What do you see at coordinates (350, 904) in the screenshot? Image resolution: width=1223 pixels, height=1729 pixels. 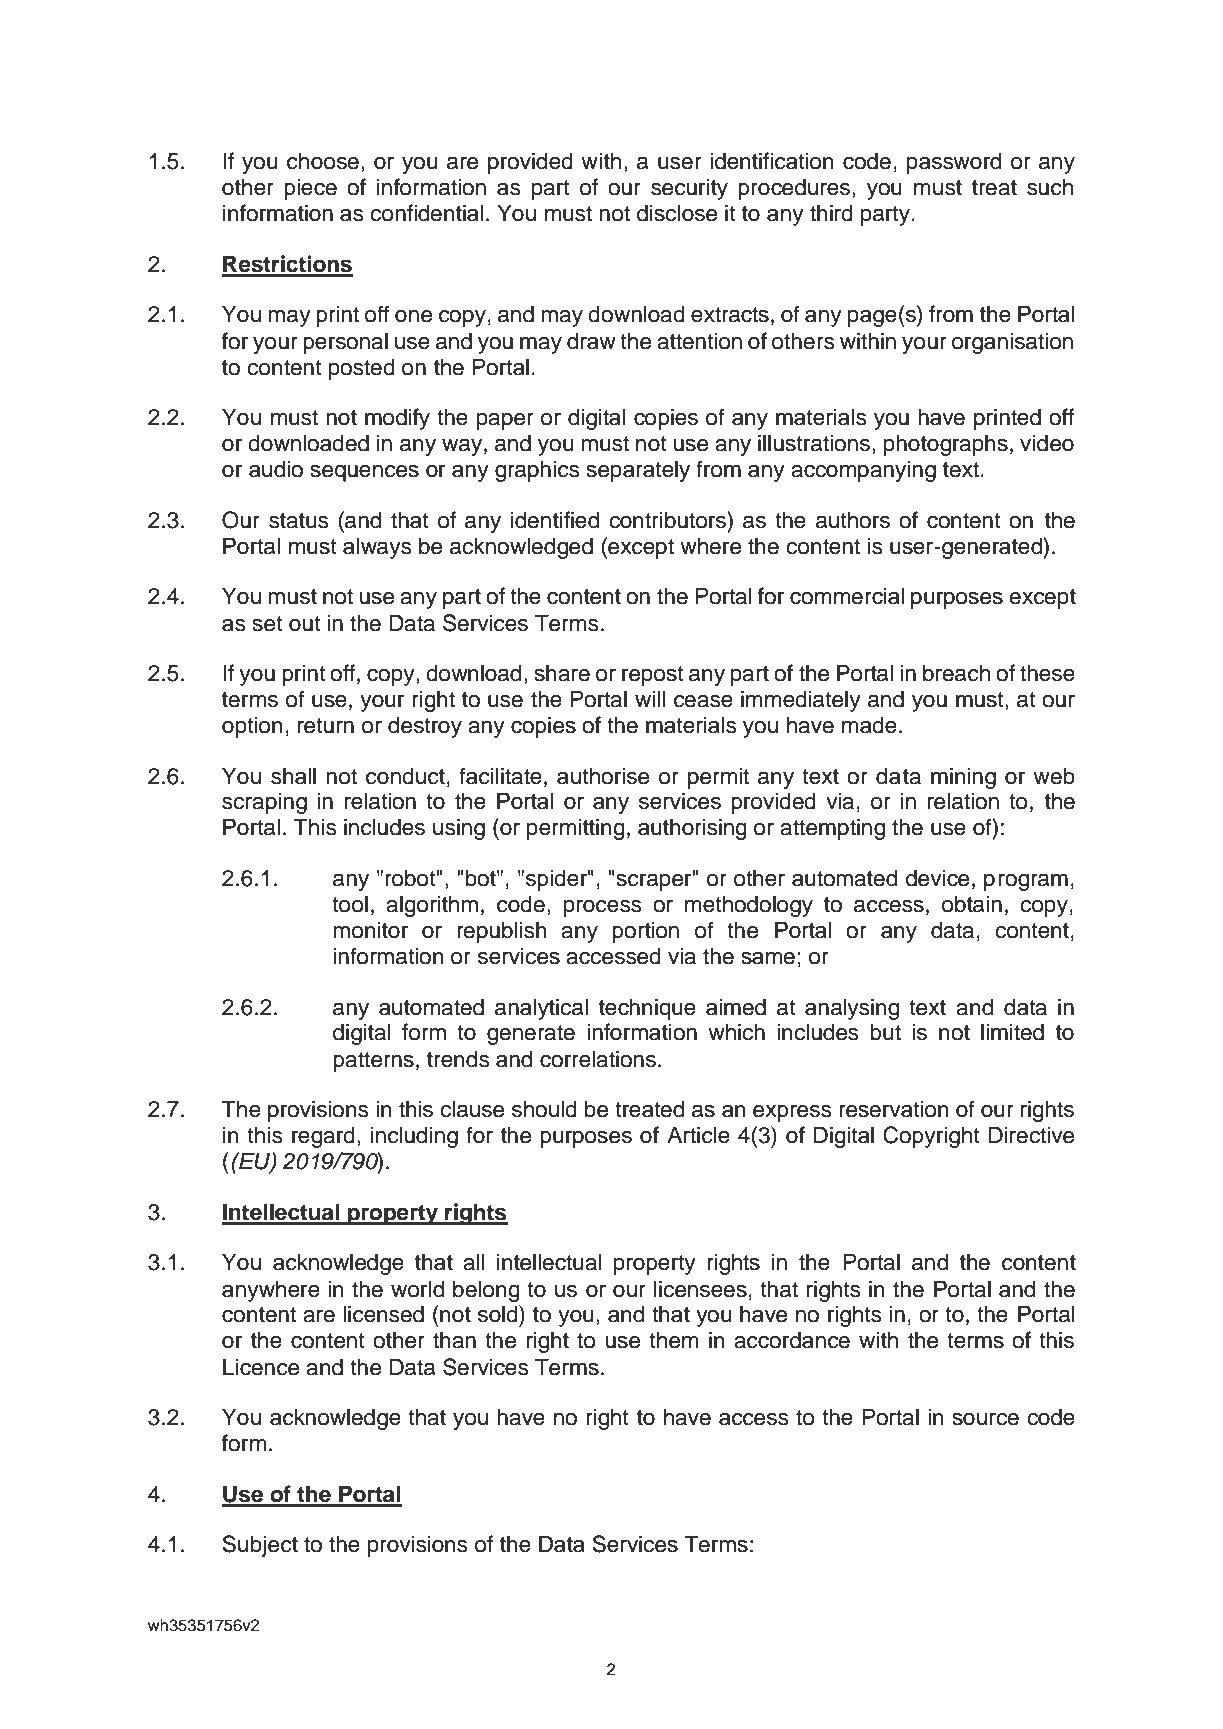 I see `tool` at bounding box center [350, 904].
